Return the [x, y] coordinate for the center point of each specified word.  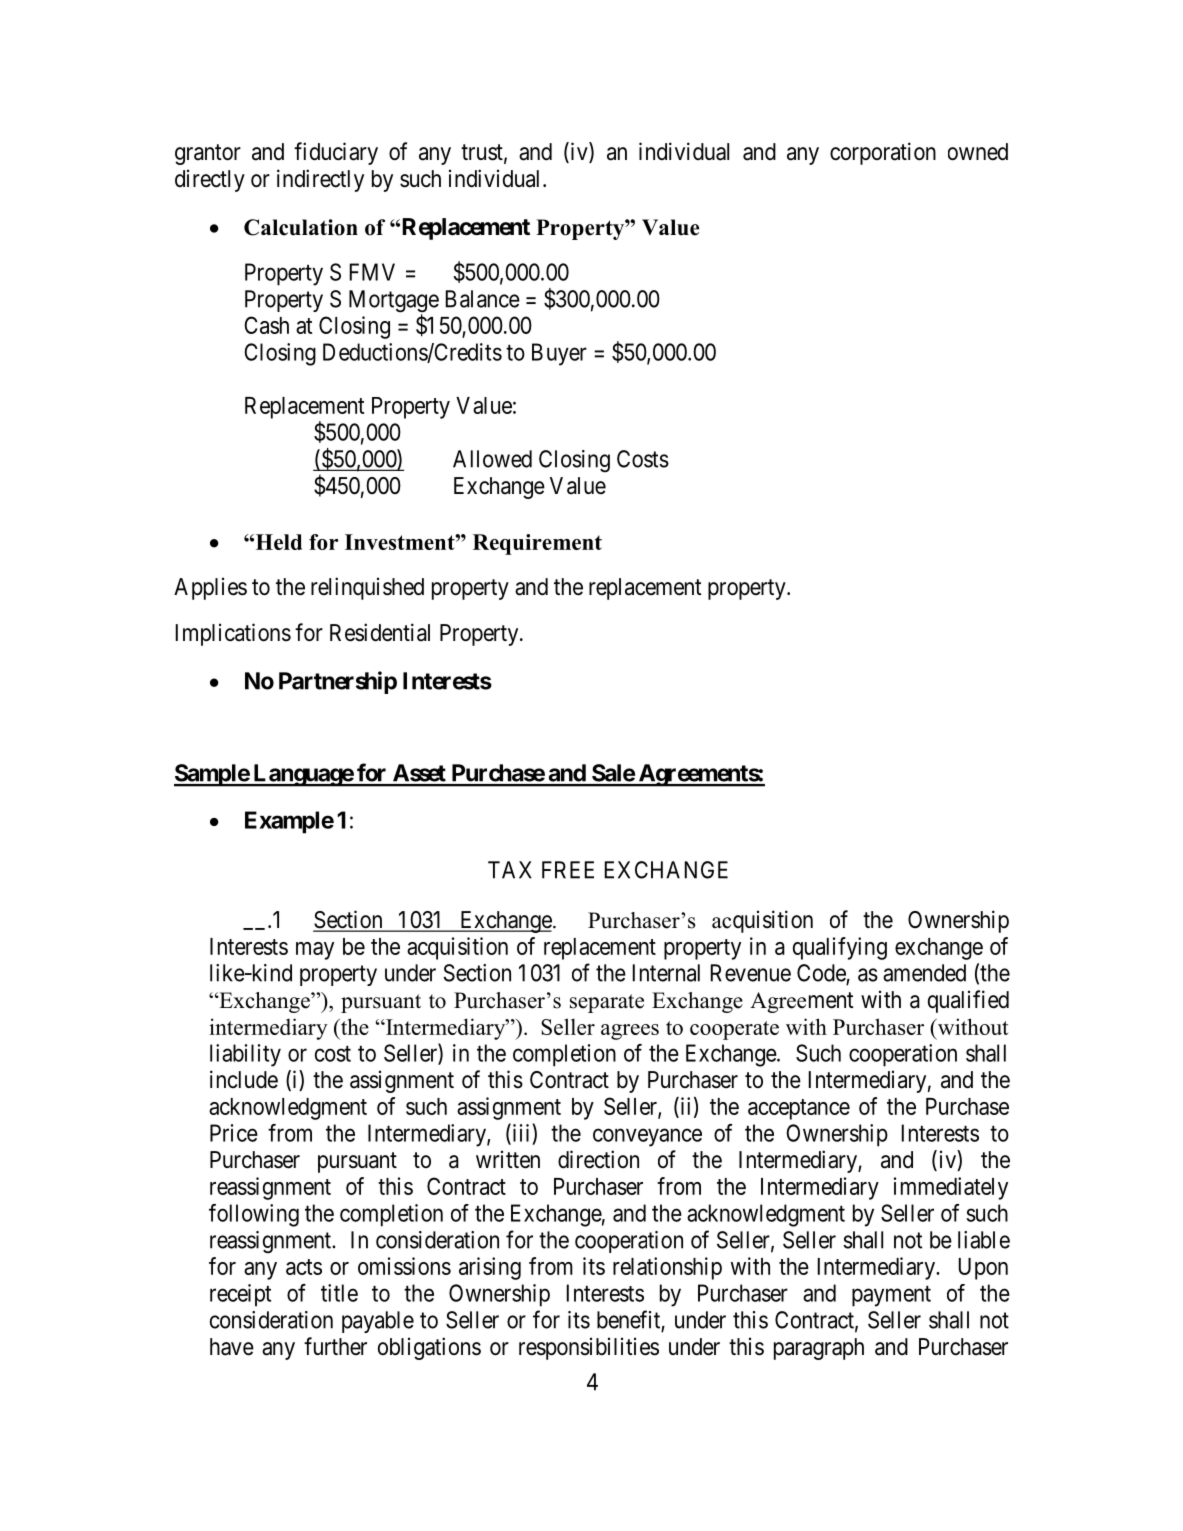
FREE [568, 870]
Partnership [338, 682]
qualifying [840, 948]
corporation [883, 153]
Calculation [301, 227]
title [339, 1293]
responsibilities [589, 1348]
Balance [483, 299]
